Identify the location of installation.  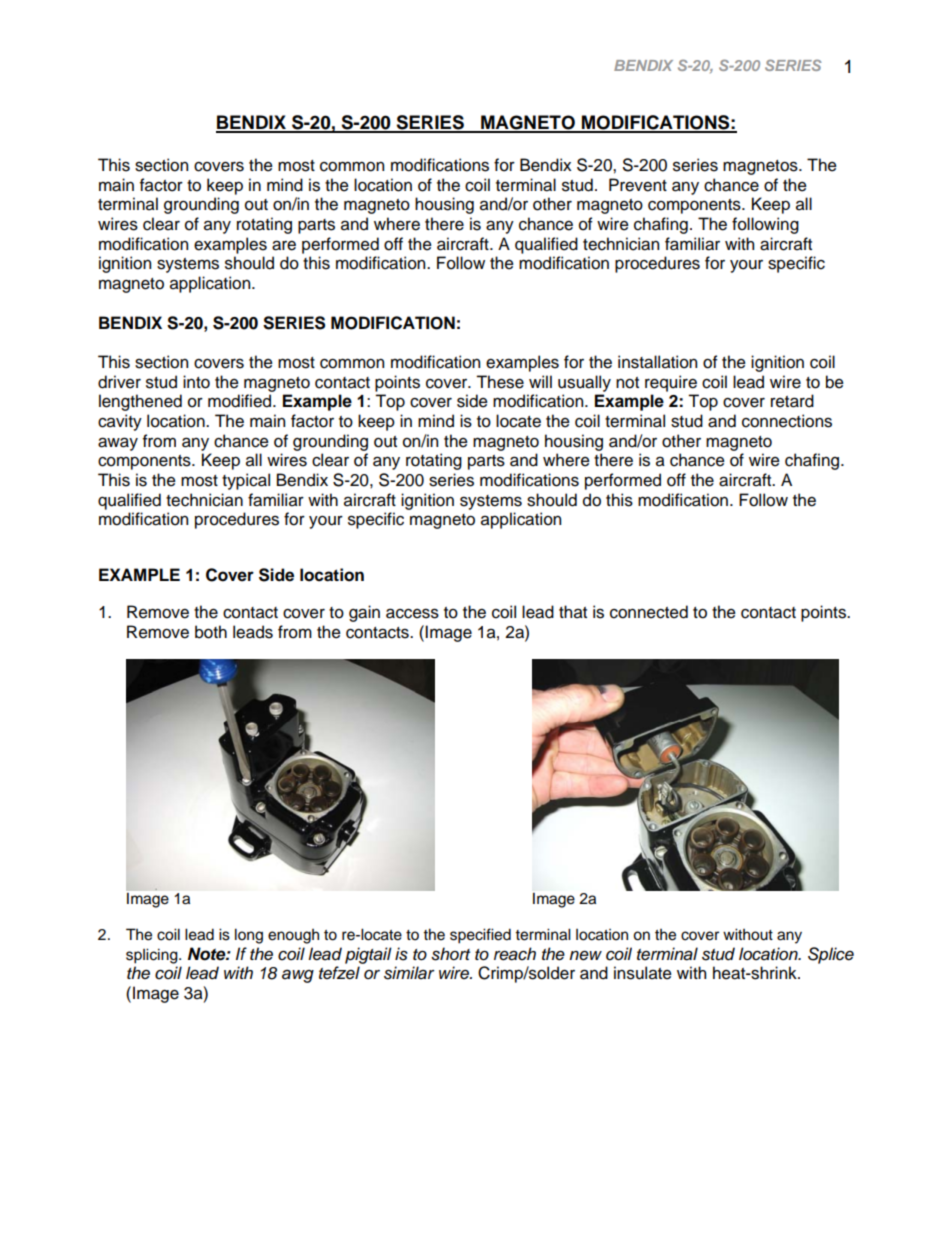
(657, 362).
